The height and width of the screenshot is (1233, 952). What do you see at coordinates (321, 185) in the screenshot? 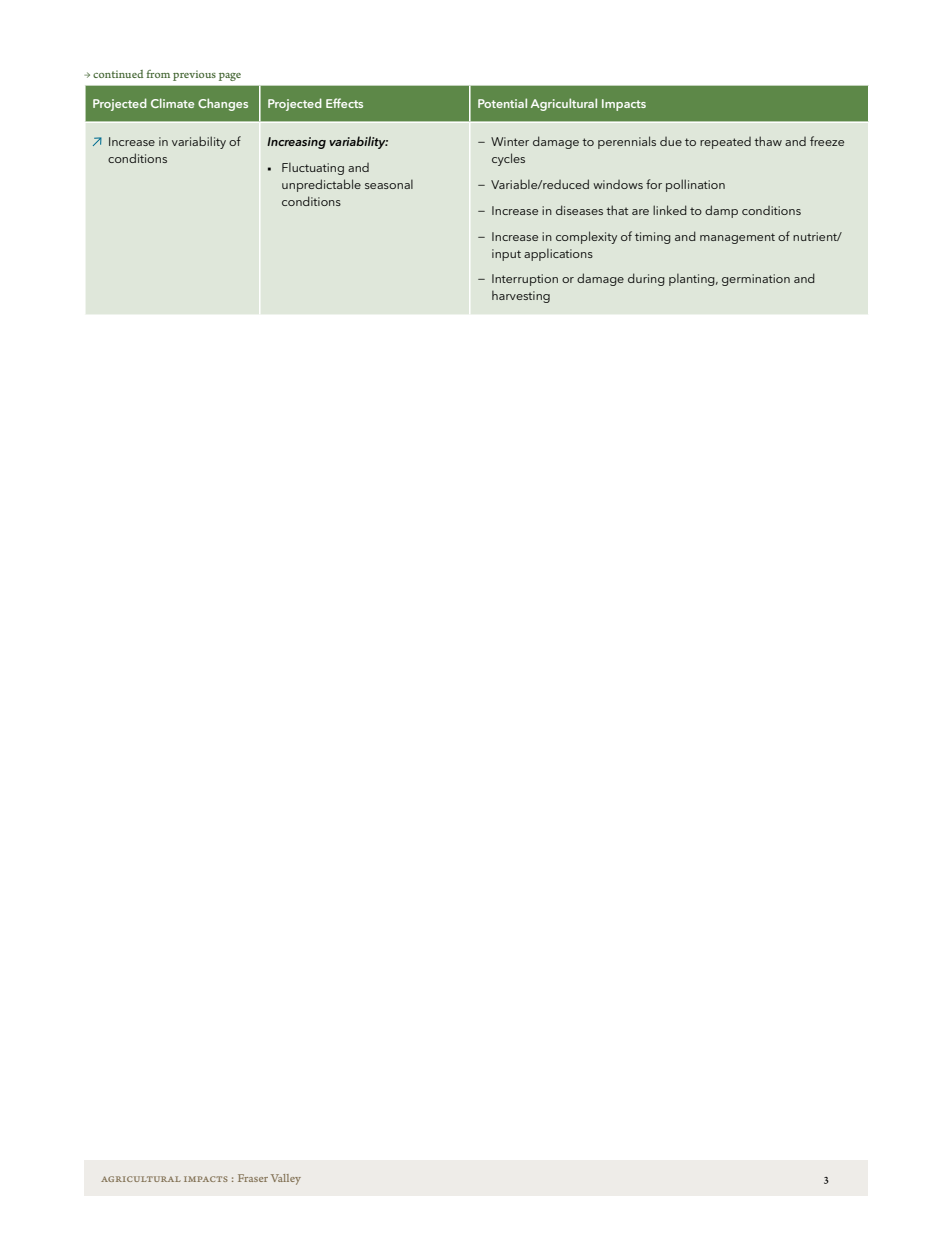
I see `unpredictable` at bounding box center [321, 185].
